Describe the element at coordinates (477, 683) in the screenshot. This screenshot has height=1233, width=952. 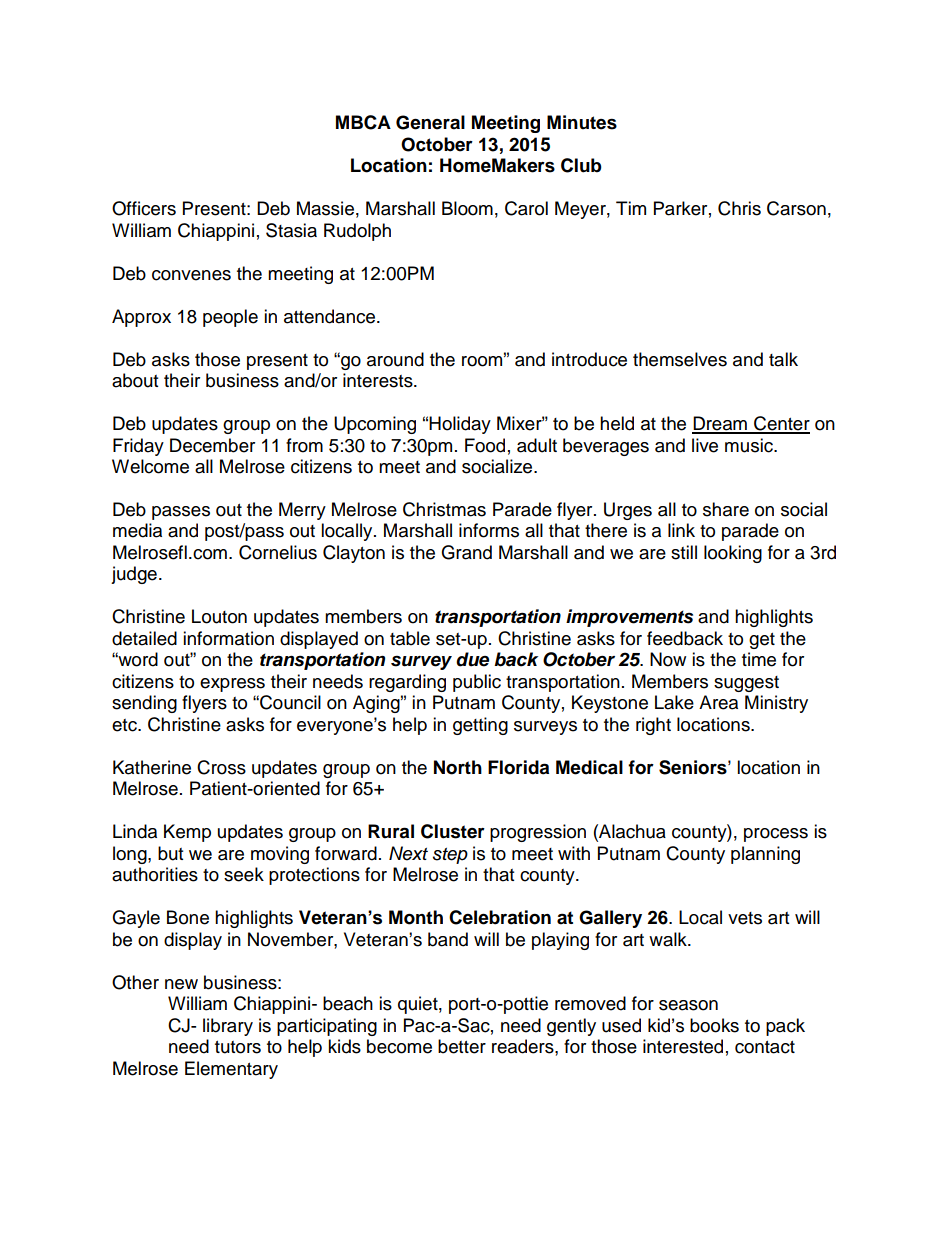
I see `public` at that location.
